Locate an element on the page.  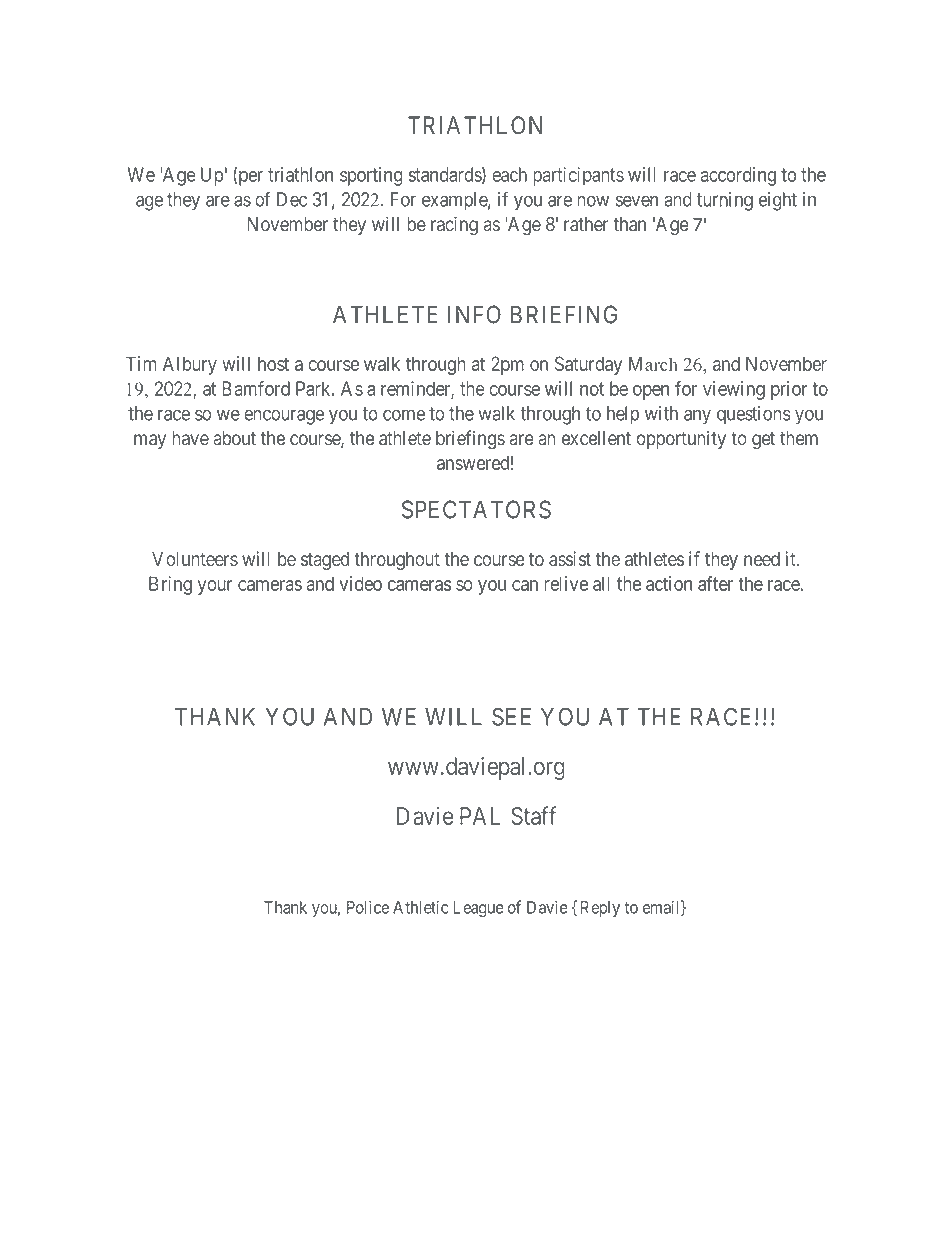
Dec is located at coordinates (292, 199).
